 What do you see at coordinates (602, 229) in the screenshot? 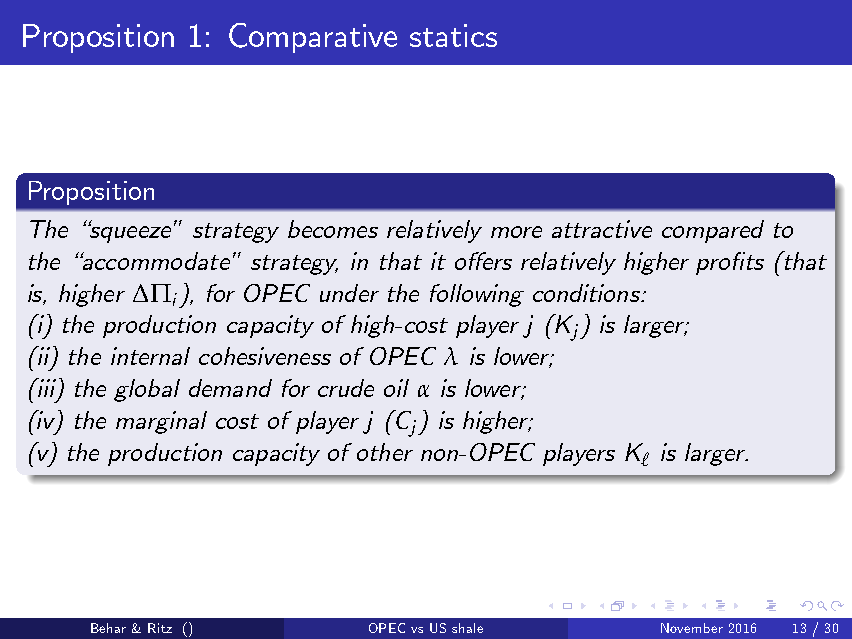
I see `attractive` at bounding box center [602, 229].
